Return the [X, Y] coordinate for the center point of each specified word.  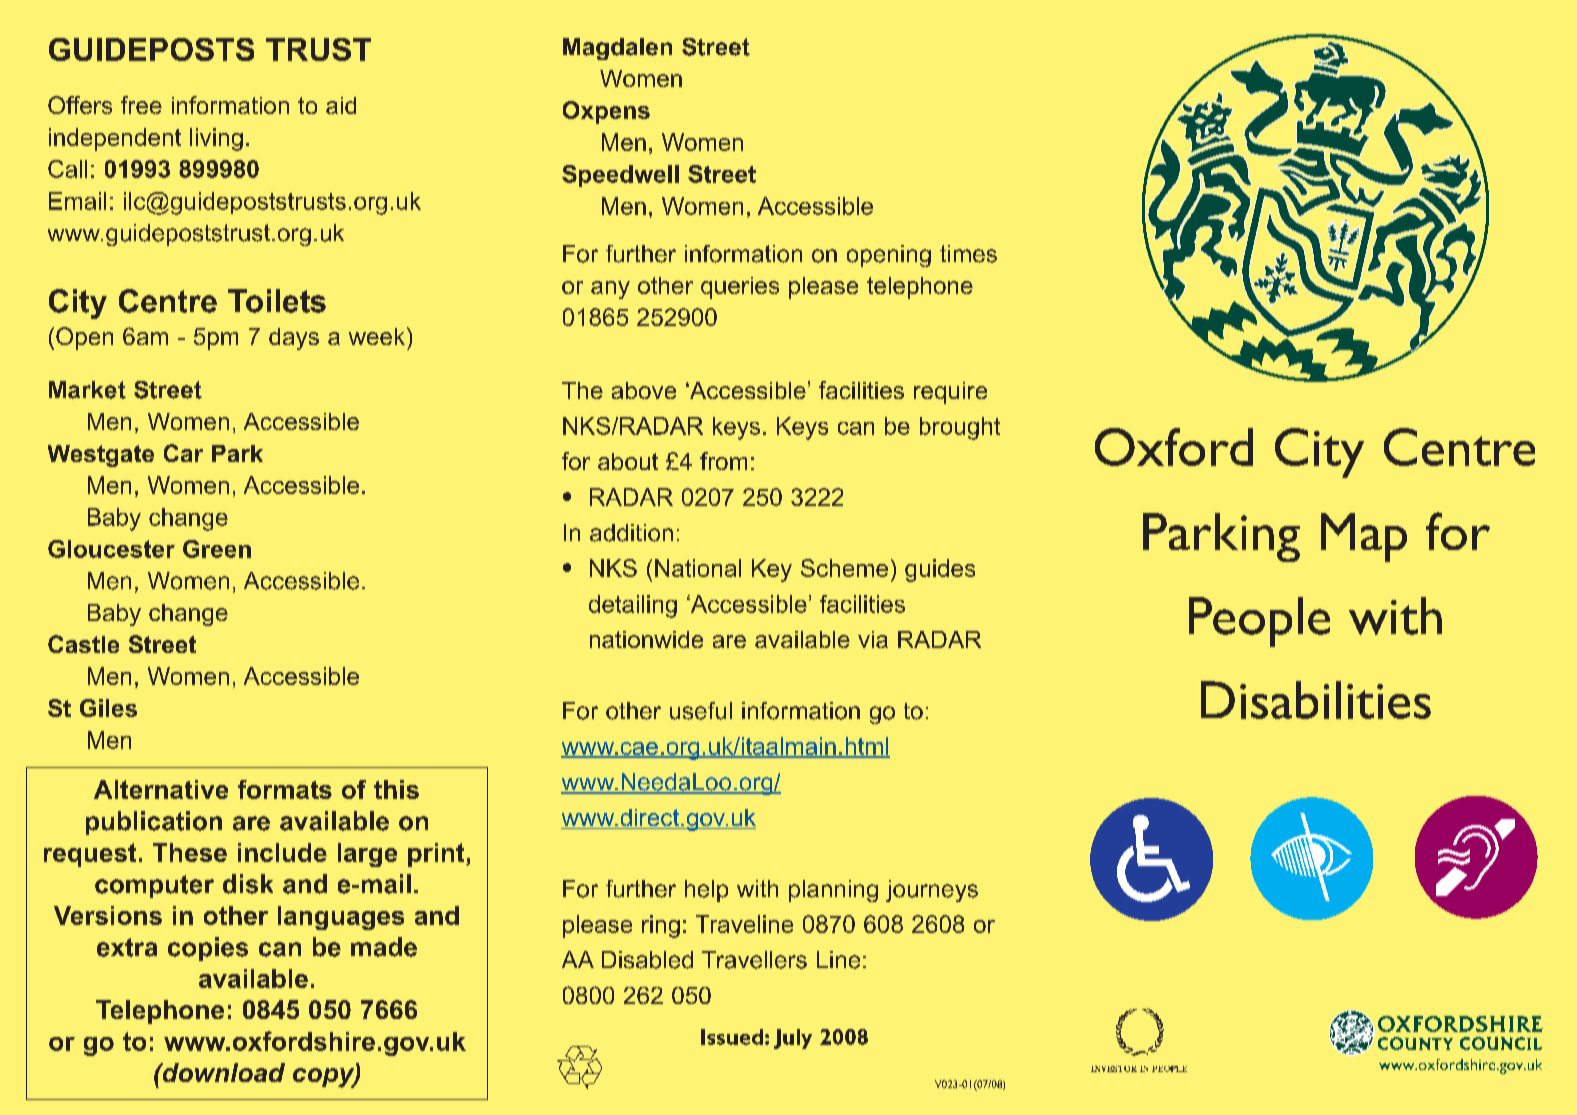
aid [341, 105]
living [216, 139]
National [698, 568]
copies [208, 949]
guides [940, 570]
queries [740, 288]
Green [217, 549]
